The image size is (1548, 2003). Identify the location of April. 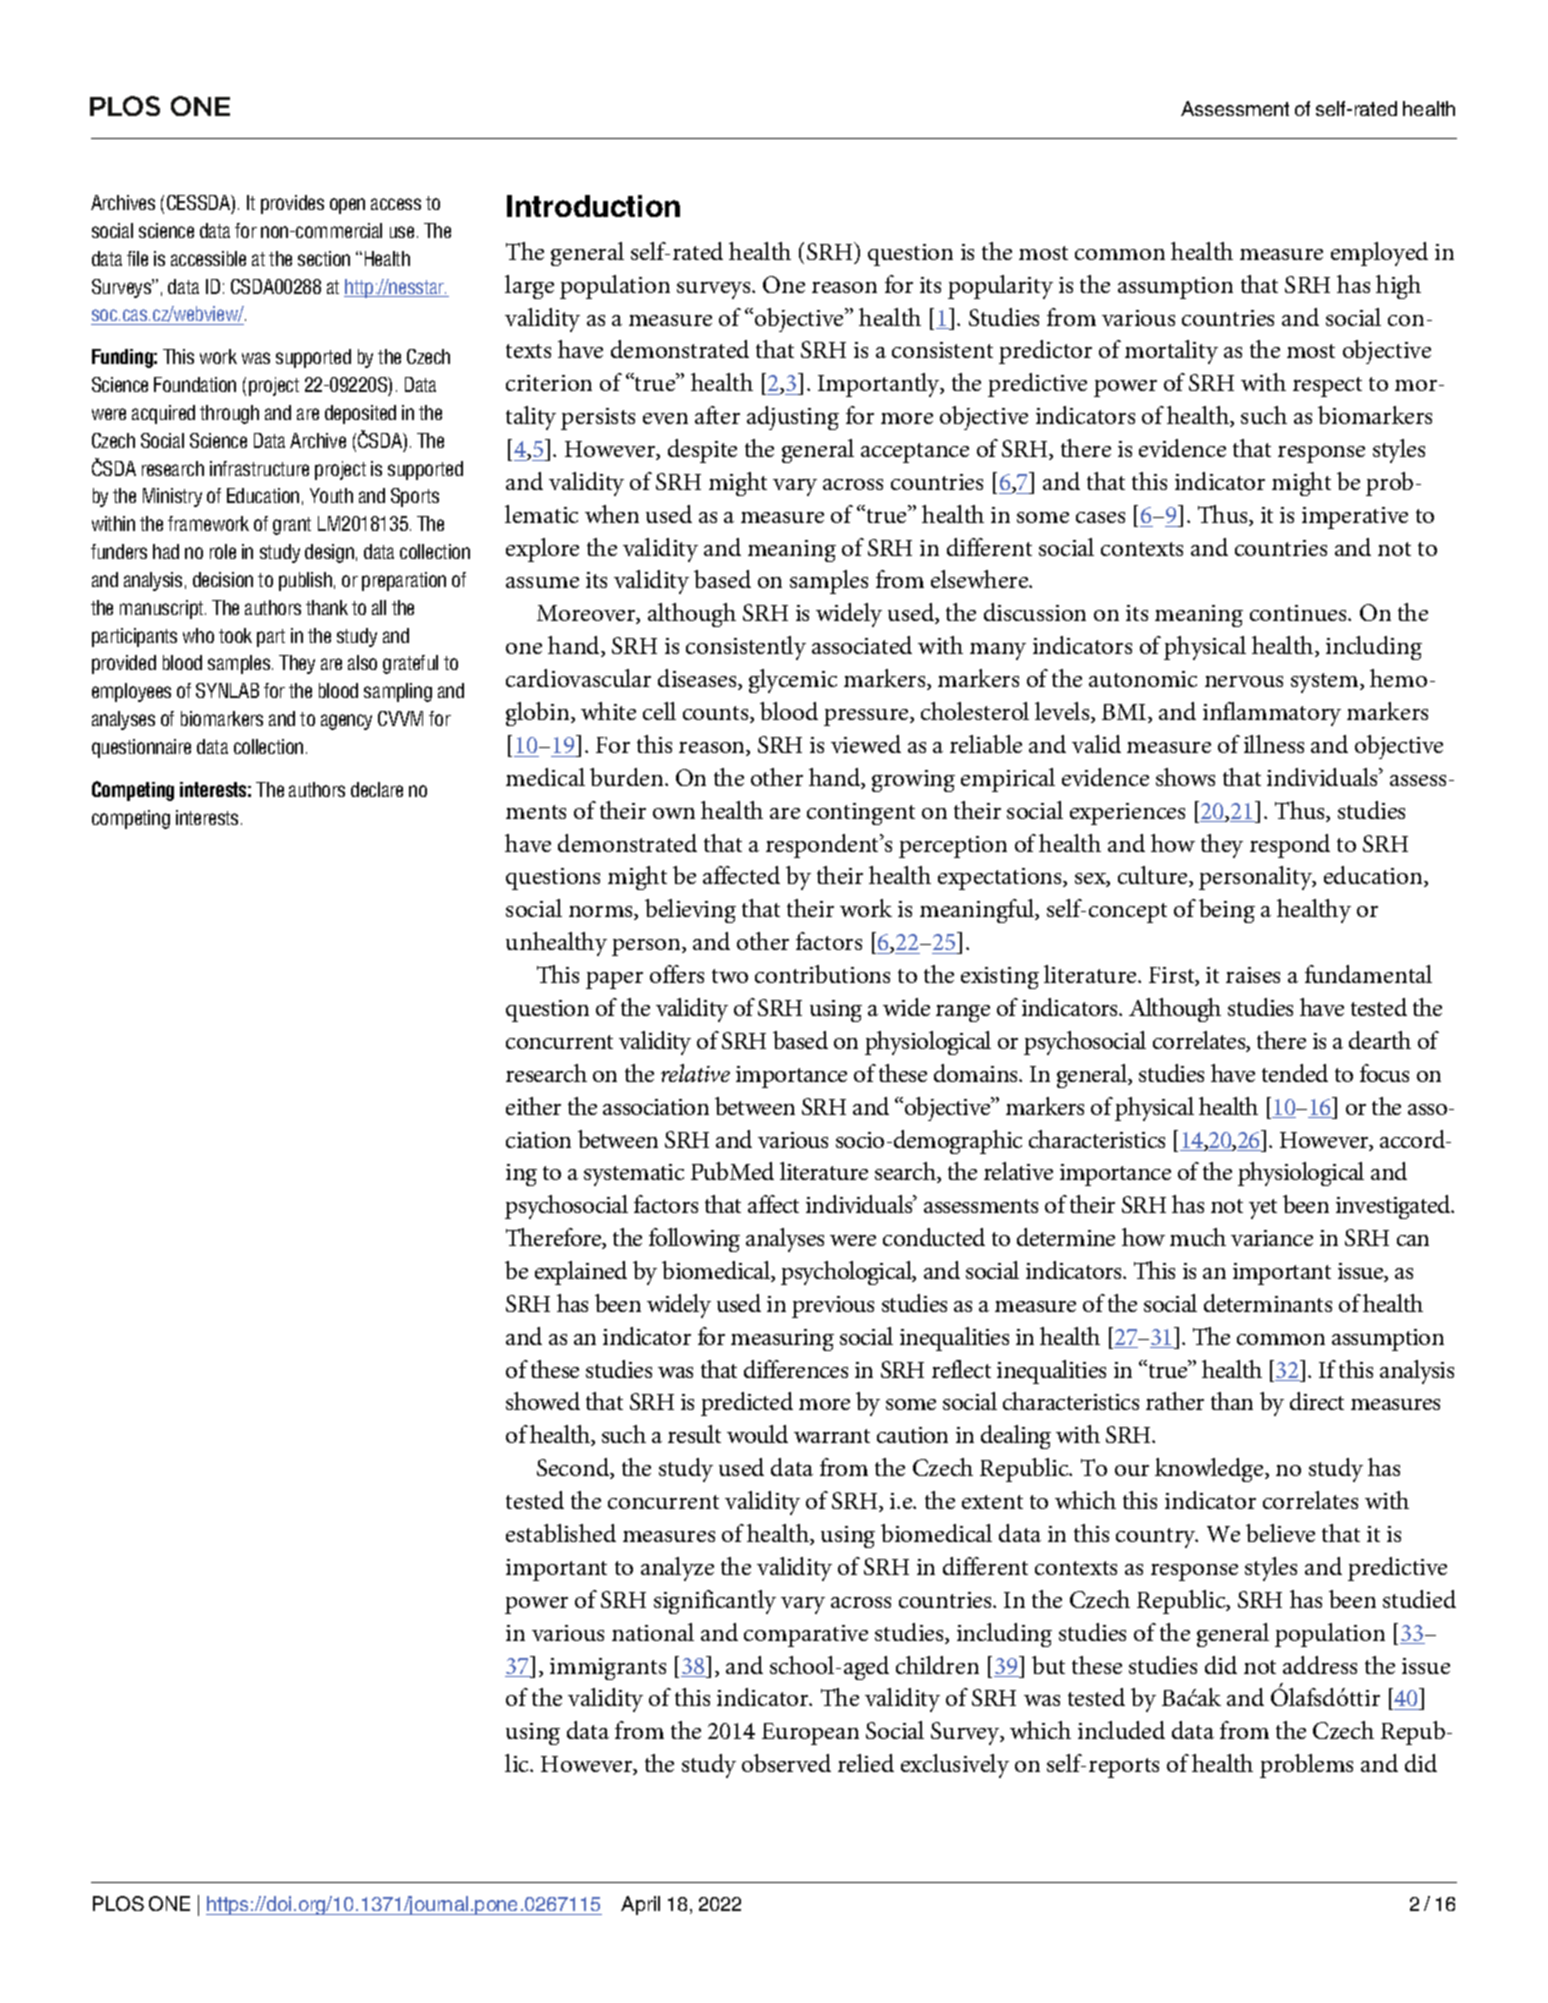
(640, 1905).
